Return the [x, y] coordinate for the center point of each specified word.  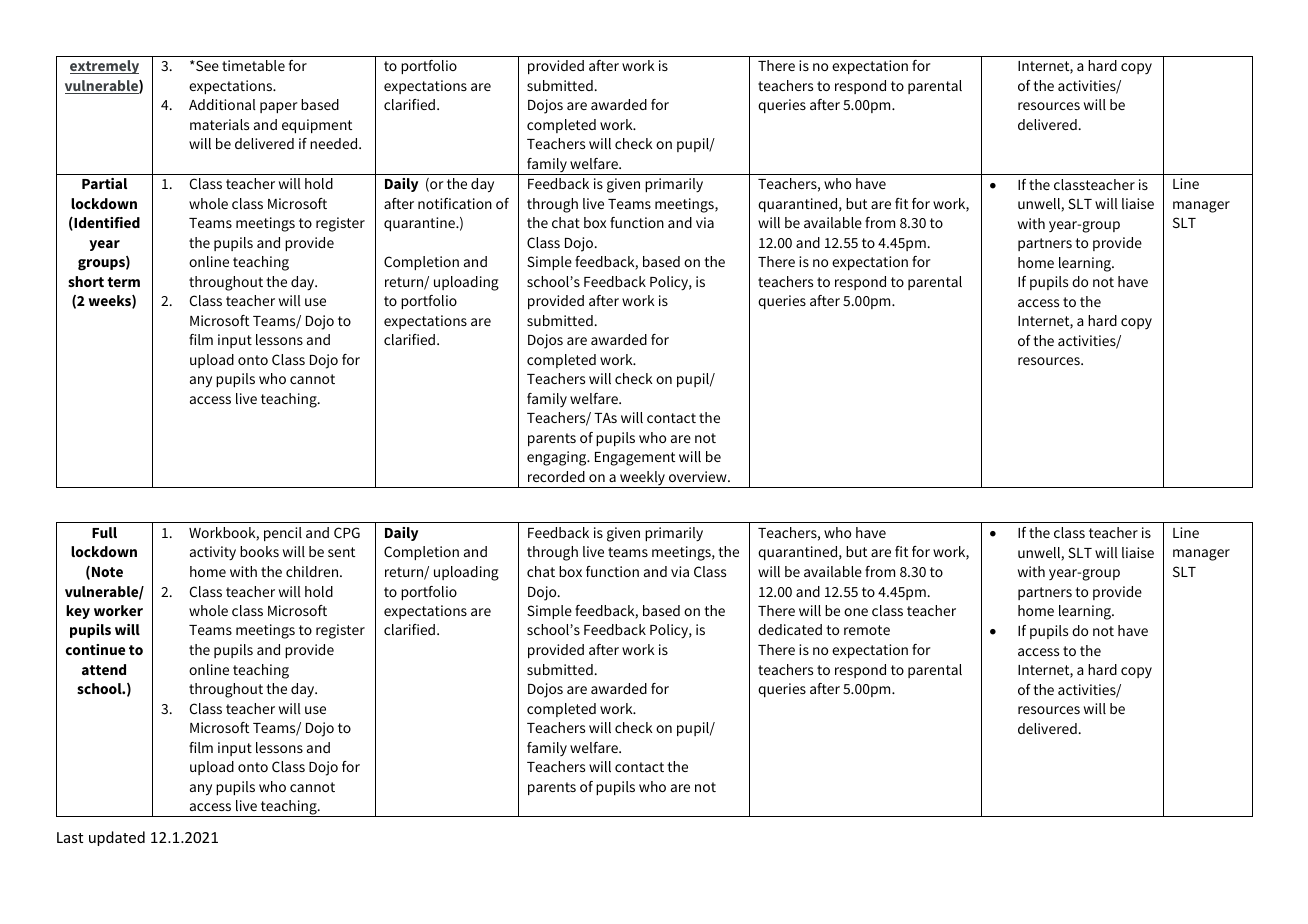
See [206, 65]
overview [699, 476]
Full [104, 532]
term [123, 282]
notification [455, 203]
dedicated [790, 629]
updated [117, 838]
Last [70, 837]
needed [335, 143]
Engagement [635, 459]
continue [95, 649]
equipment [317, 126]
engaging [558, 458]
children [313, 571]
